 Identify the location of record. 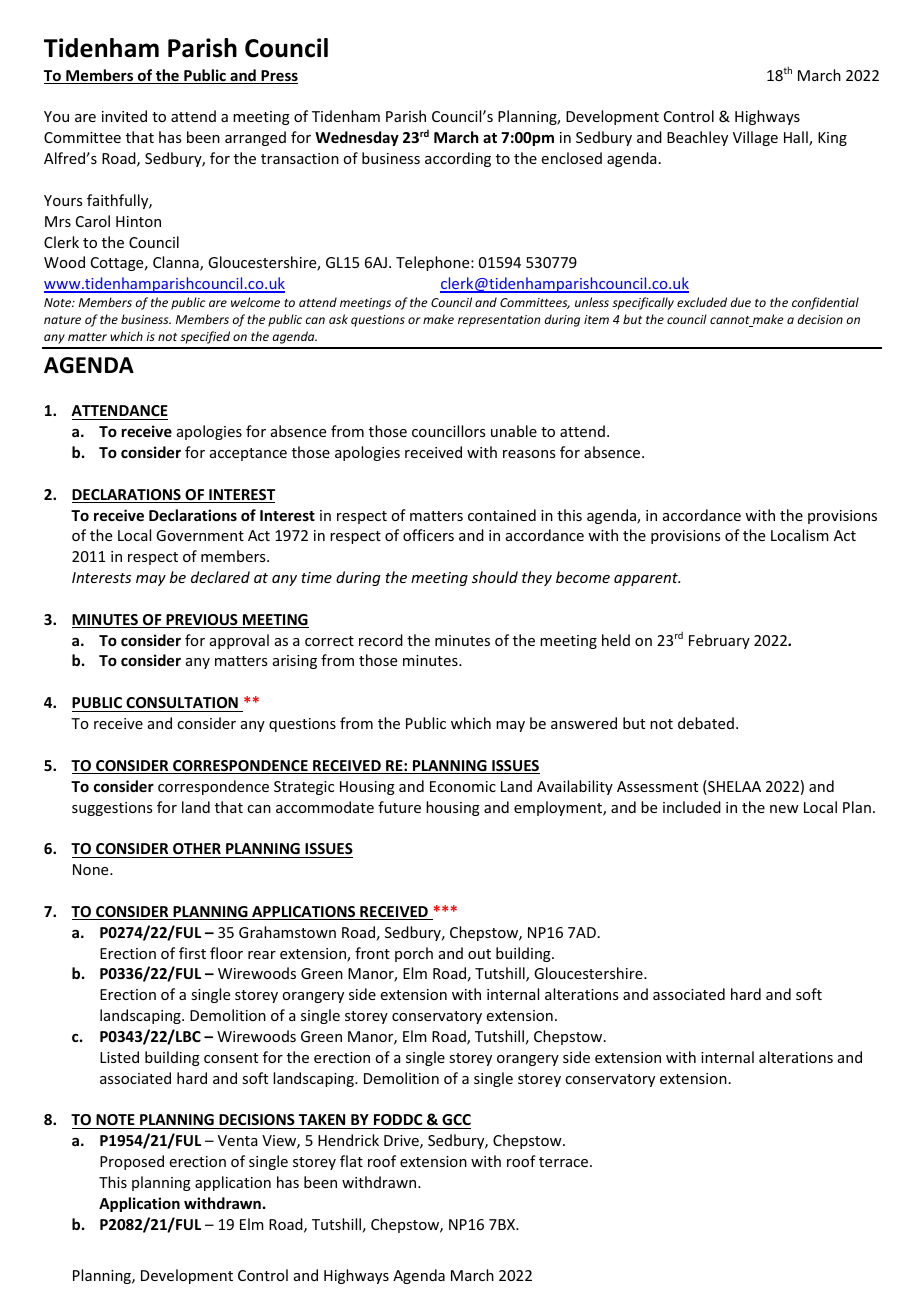
(381, 640).
